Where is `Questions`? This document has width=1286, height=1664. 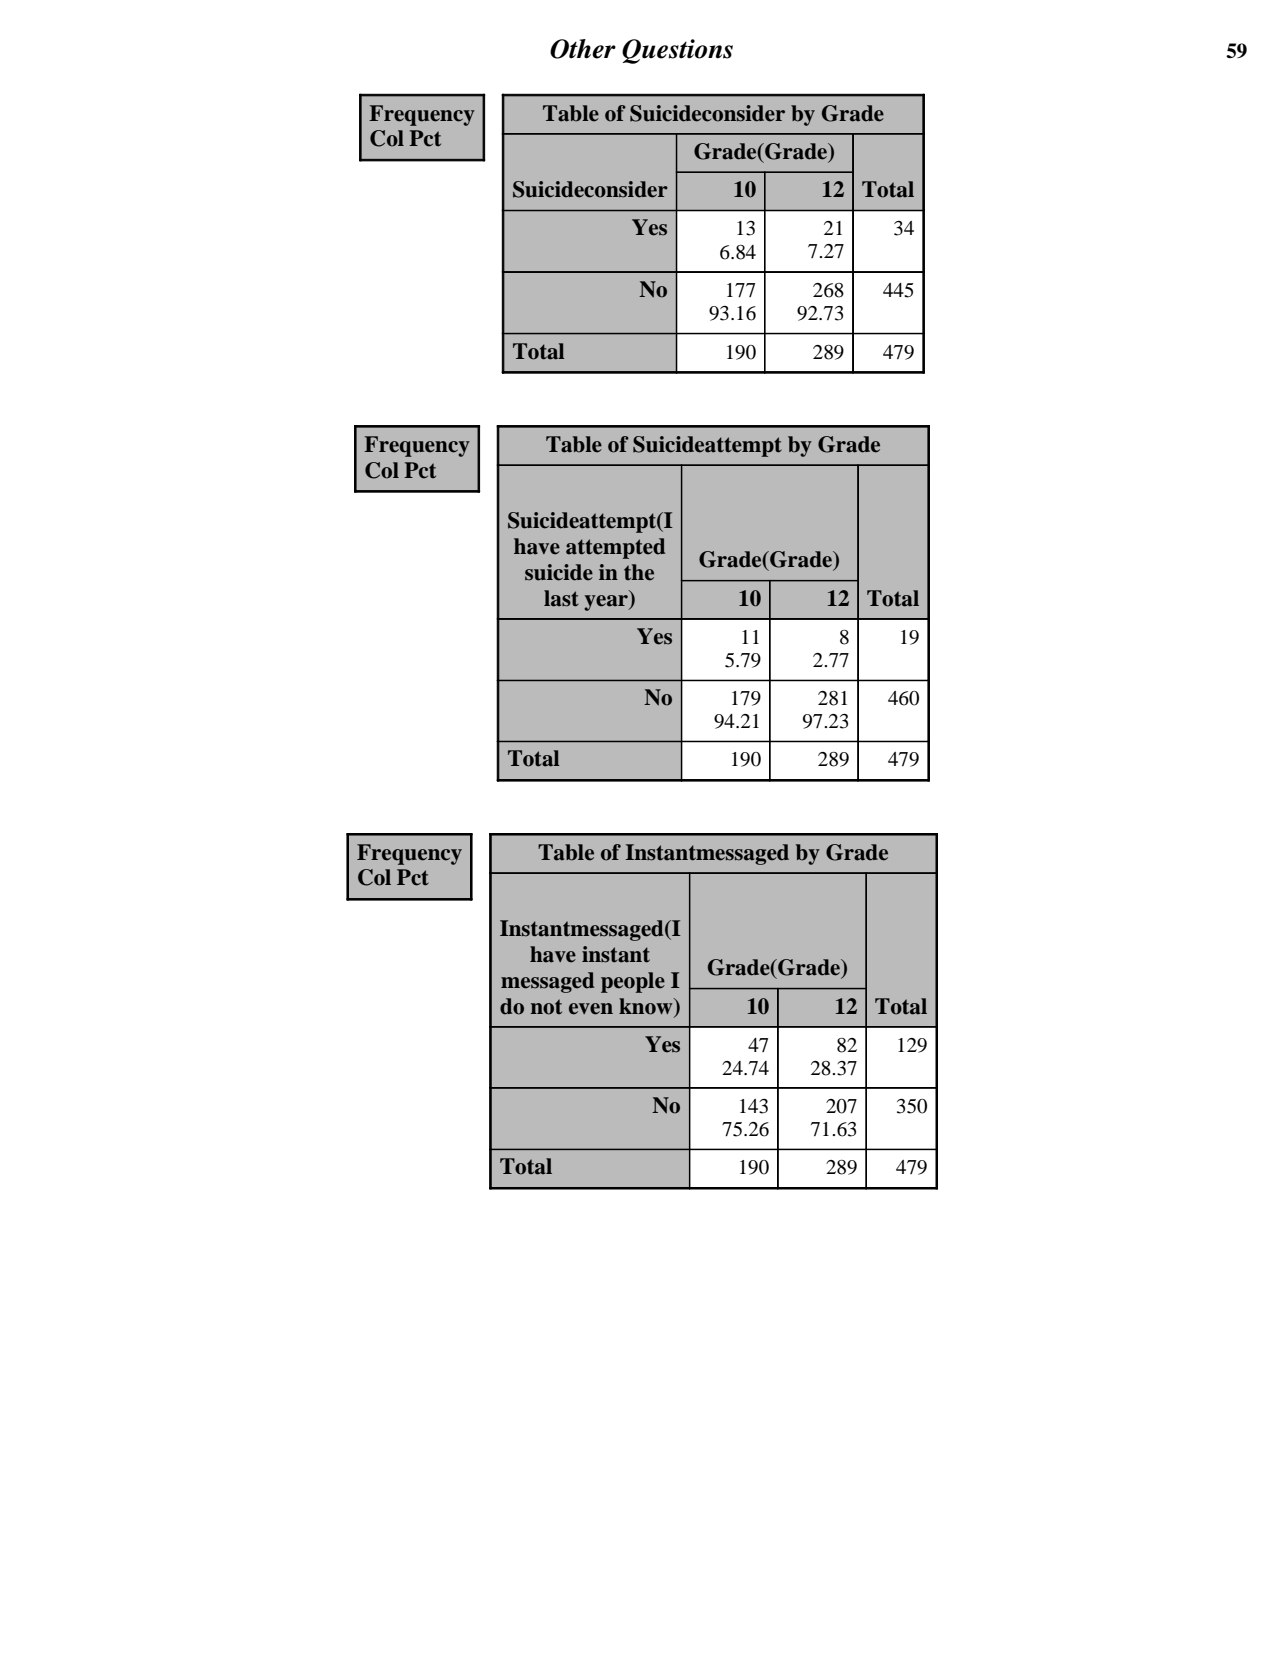
Questions is located at coordinates (677, 51).
